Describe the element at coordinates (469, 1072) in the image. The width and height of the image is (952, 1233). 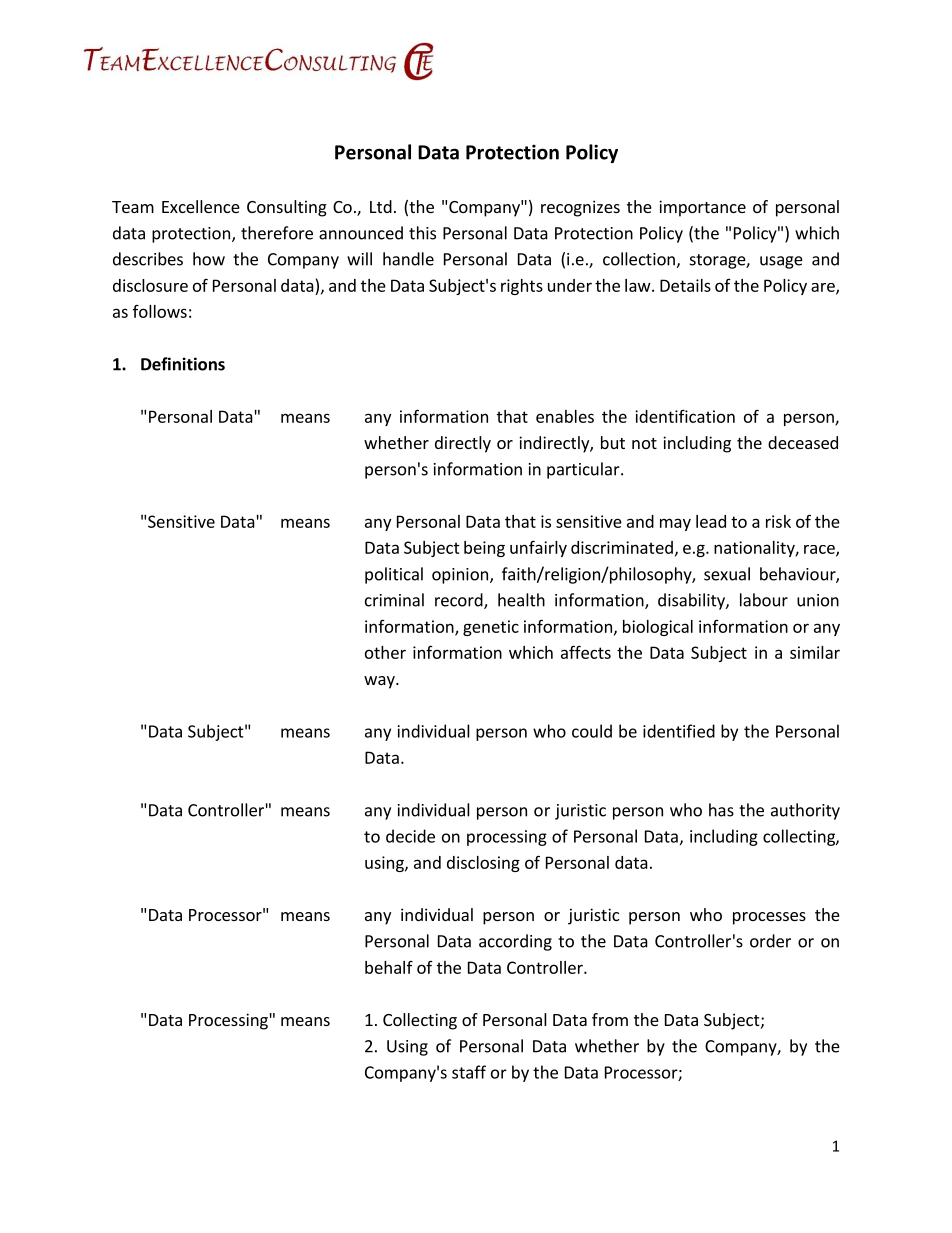
I see `staff` at that location.
